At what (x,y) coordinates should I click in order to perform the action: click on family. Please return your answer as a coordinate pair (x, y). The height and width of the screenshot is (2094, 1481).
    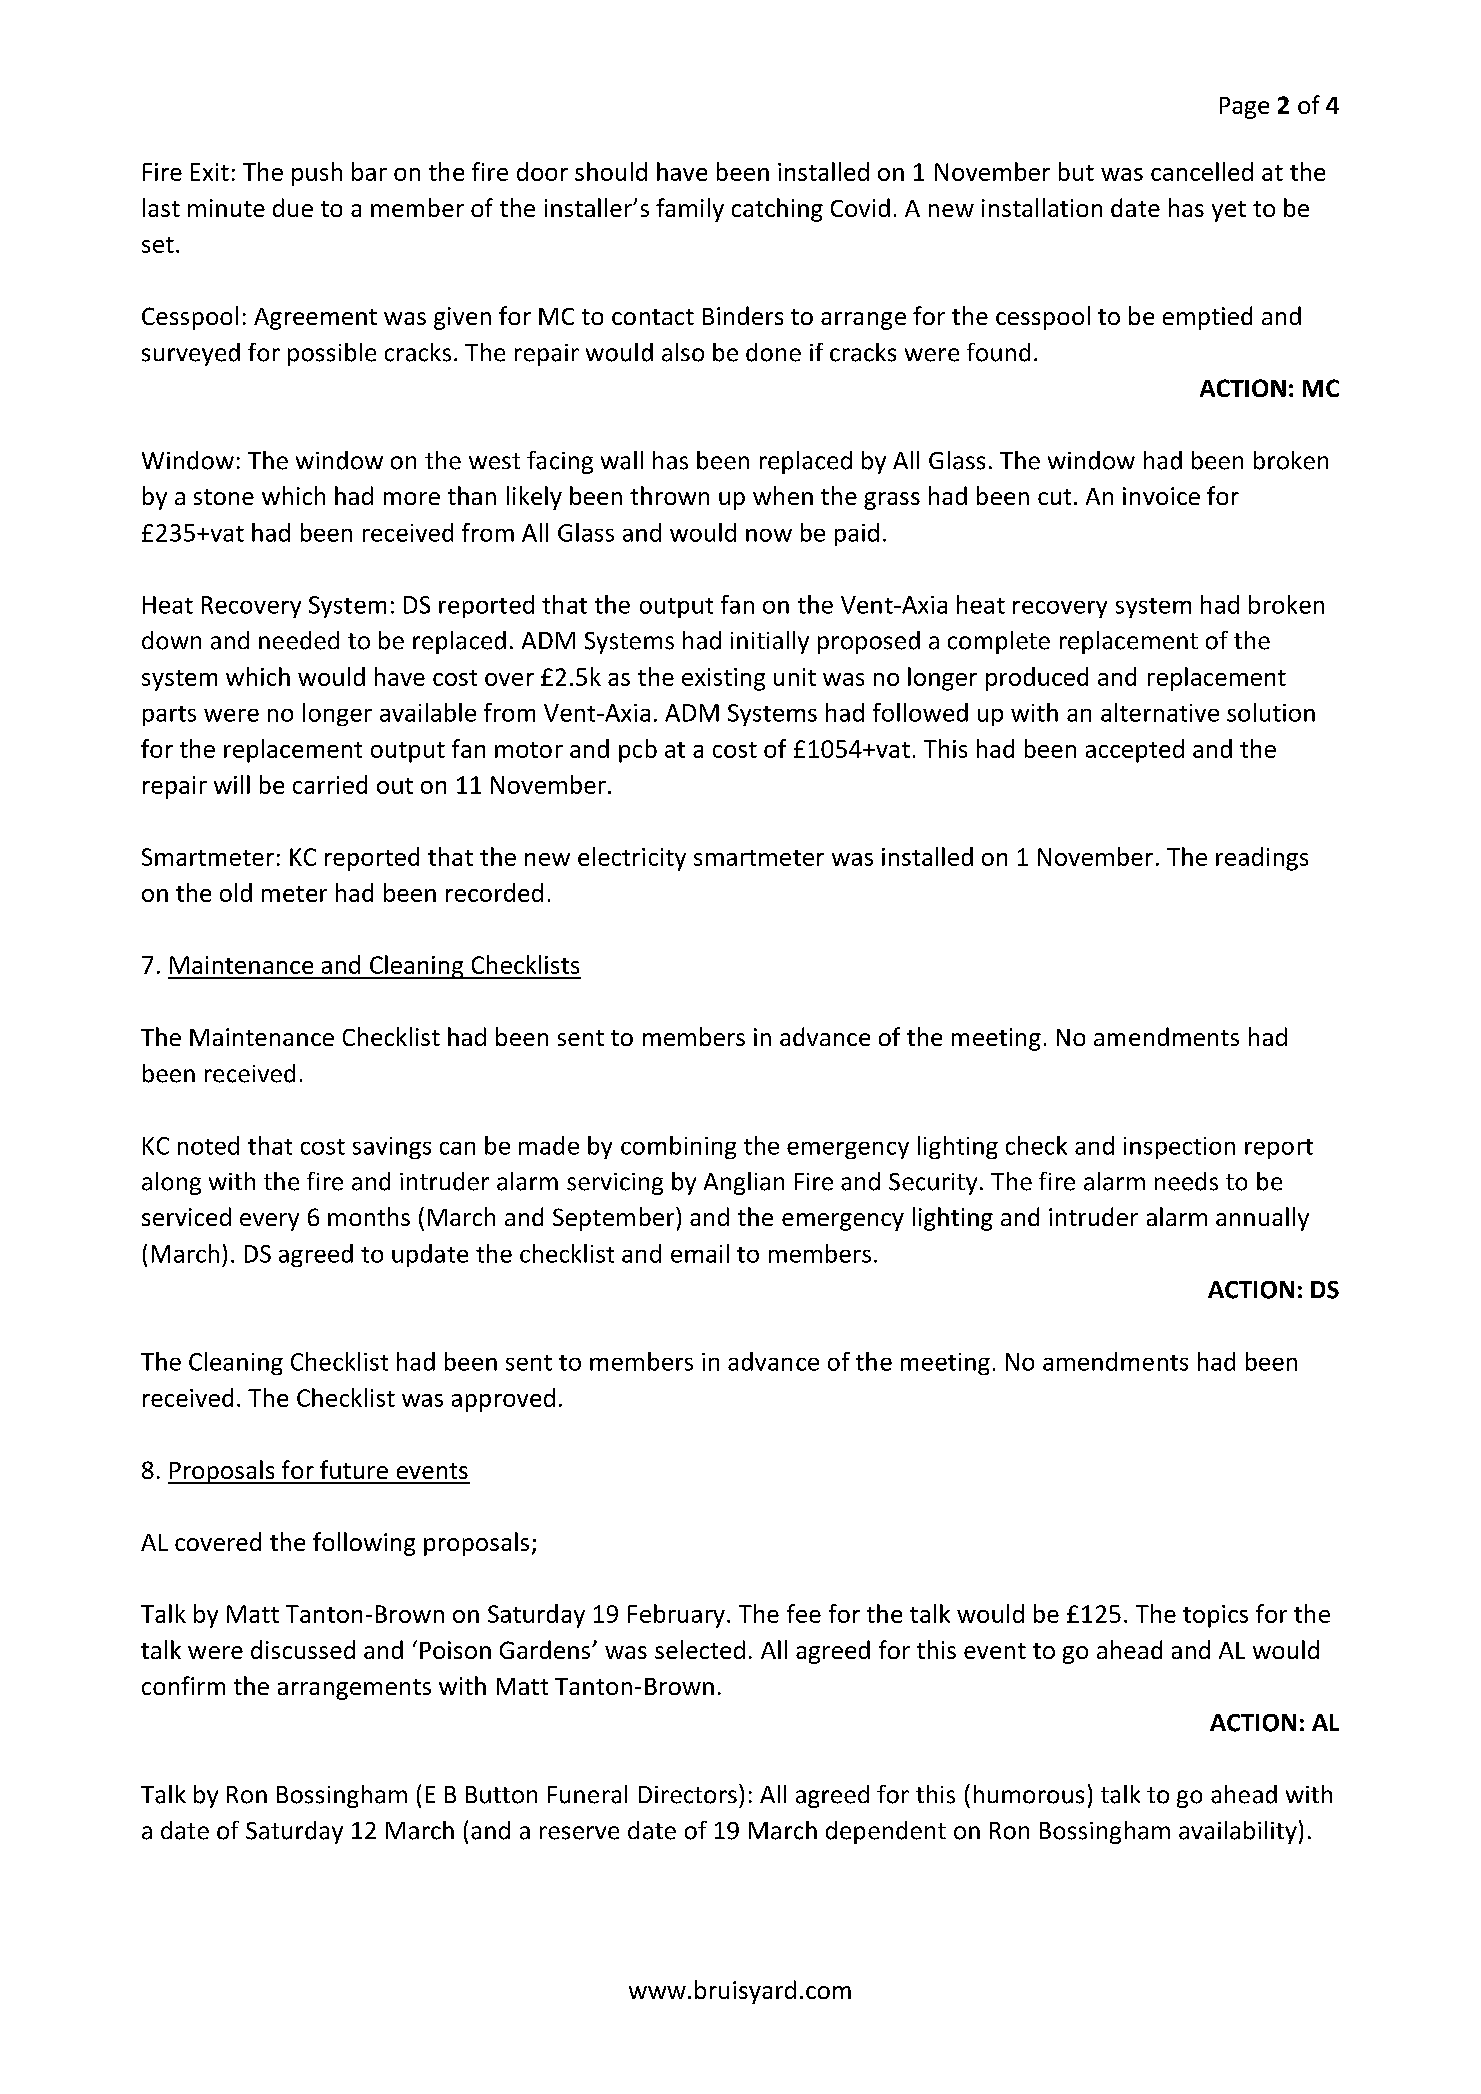
    Looking at the image, I should click on (690, 210).
